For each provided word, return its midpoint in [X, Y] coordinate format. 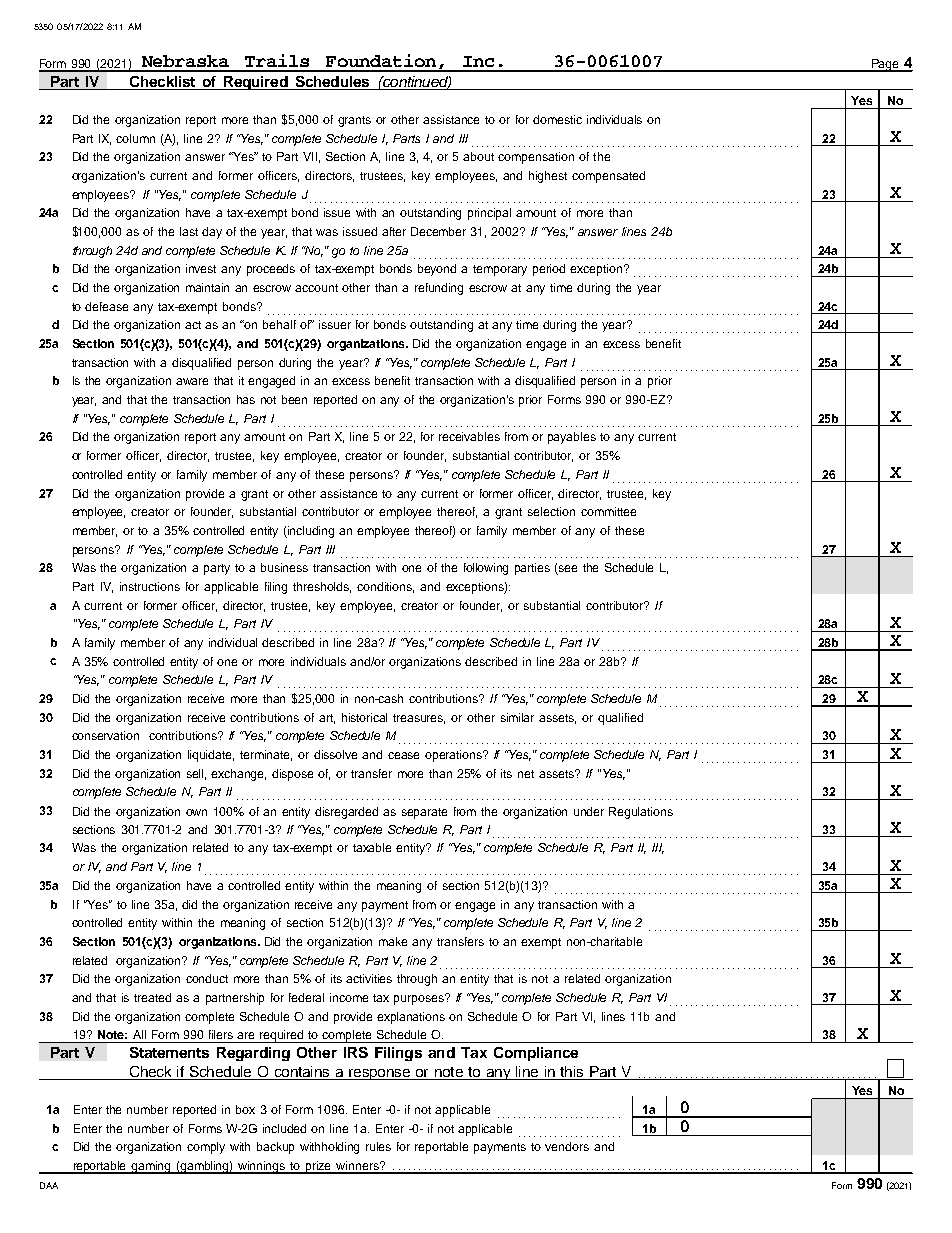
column [135, 138]
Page [885, 65]
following [486, 569]
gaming [152, 1167]
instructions [150, 586]
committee [608, 511]
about [478, 156]
